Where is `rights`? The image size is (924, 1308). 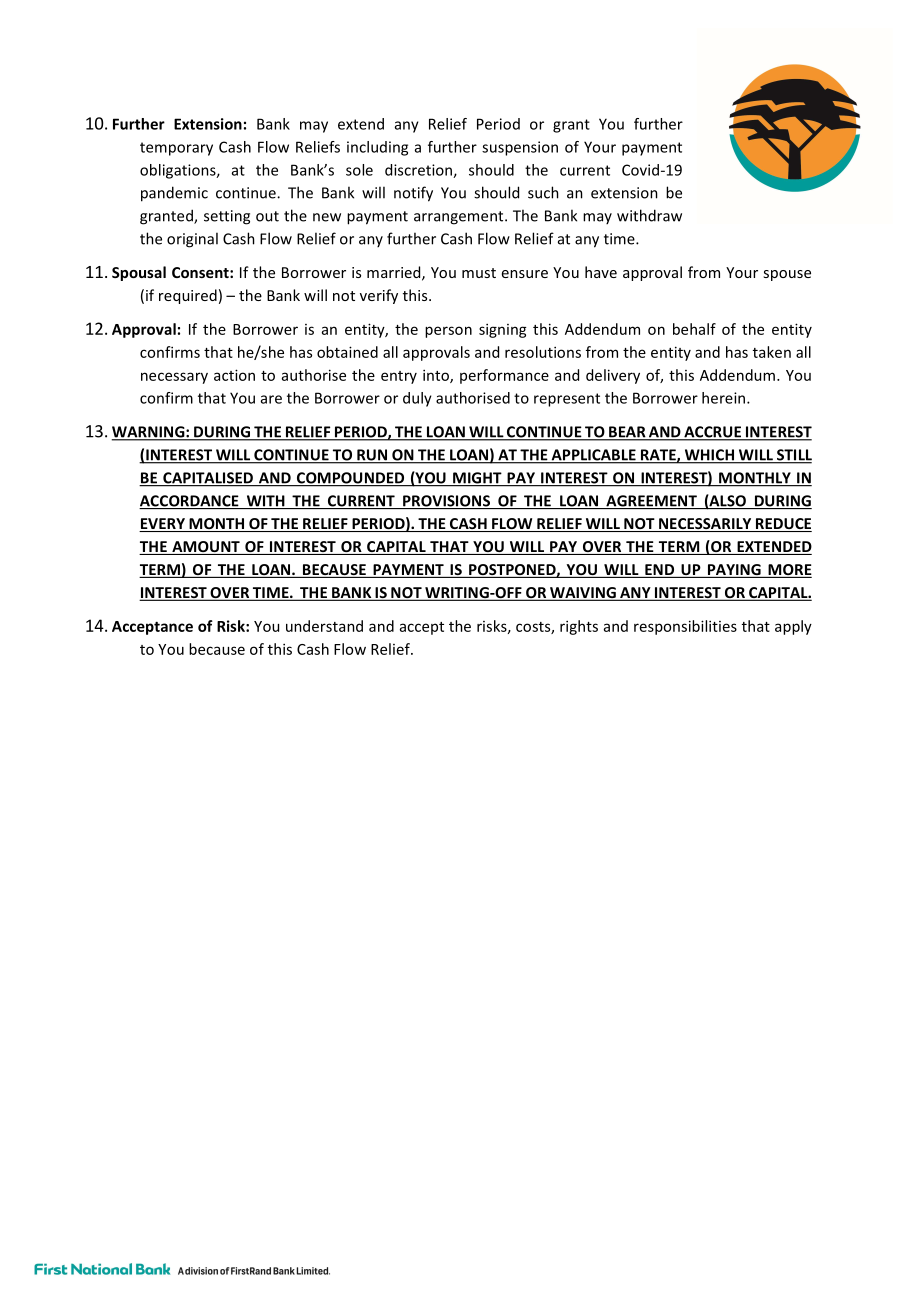
rights is located at coordinates (579, 627).
